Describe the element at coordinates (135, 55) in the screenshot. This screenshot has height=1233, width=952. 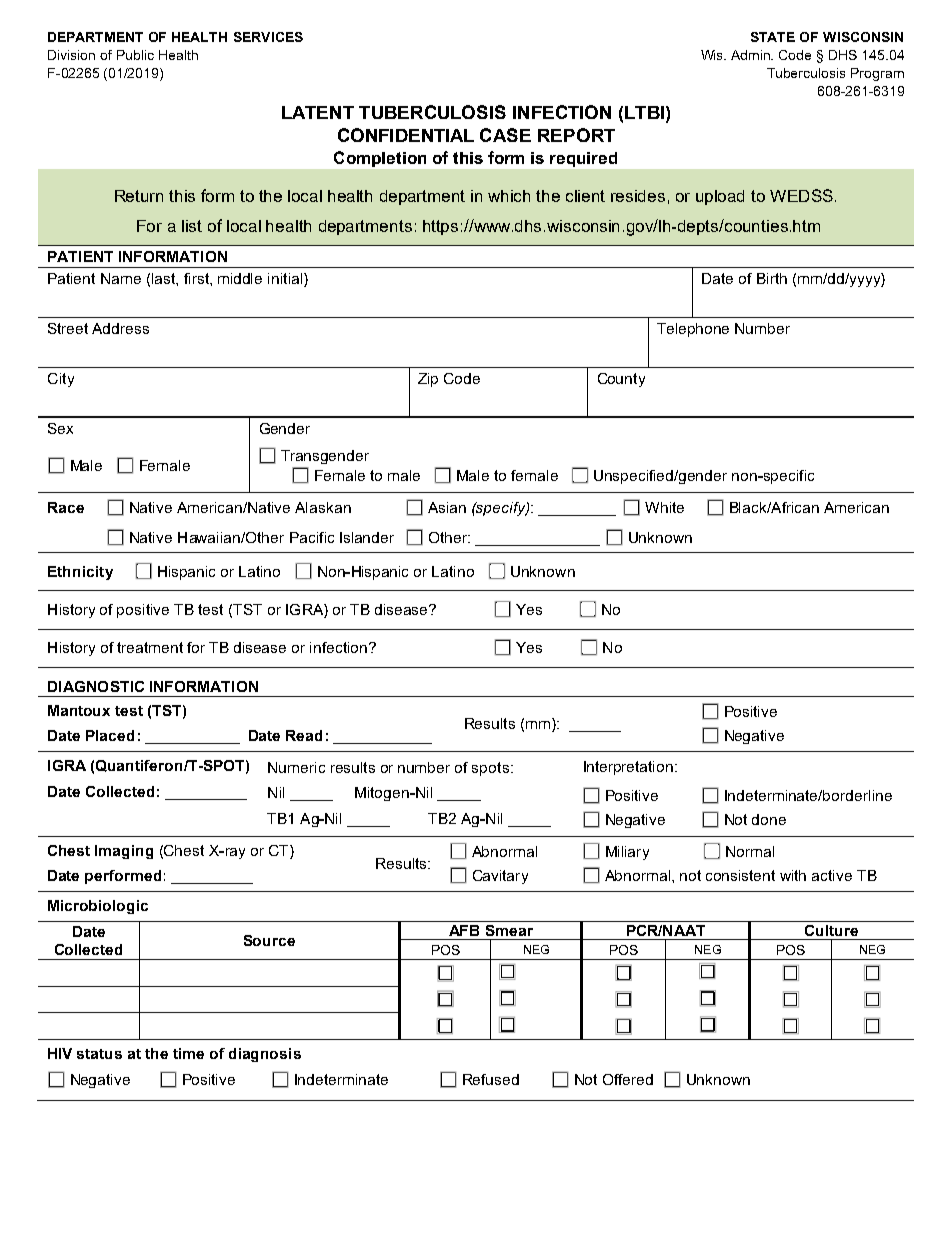
I see `Public` at that location.
